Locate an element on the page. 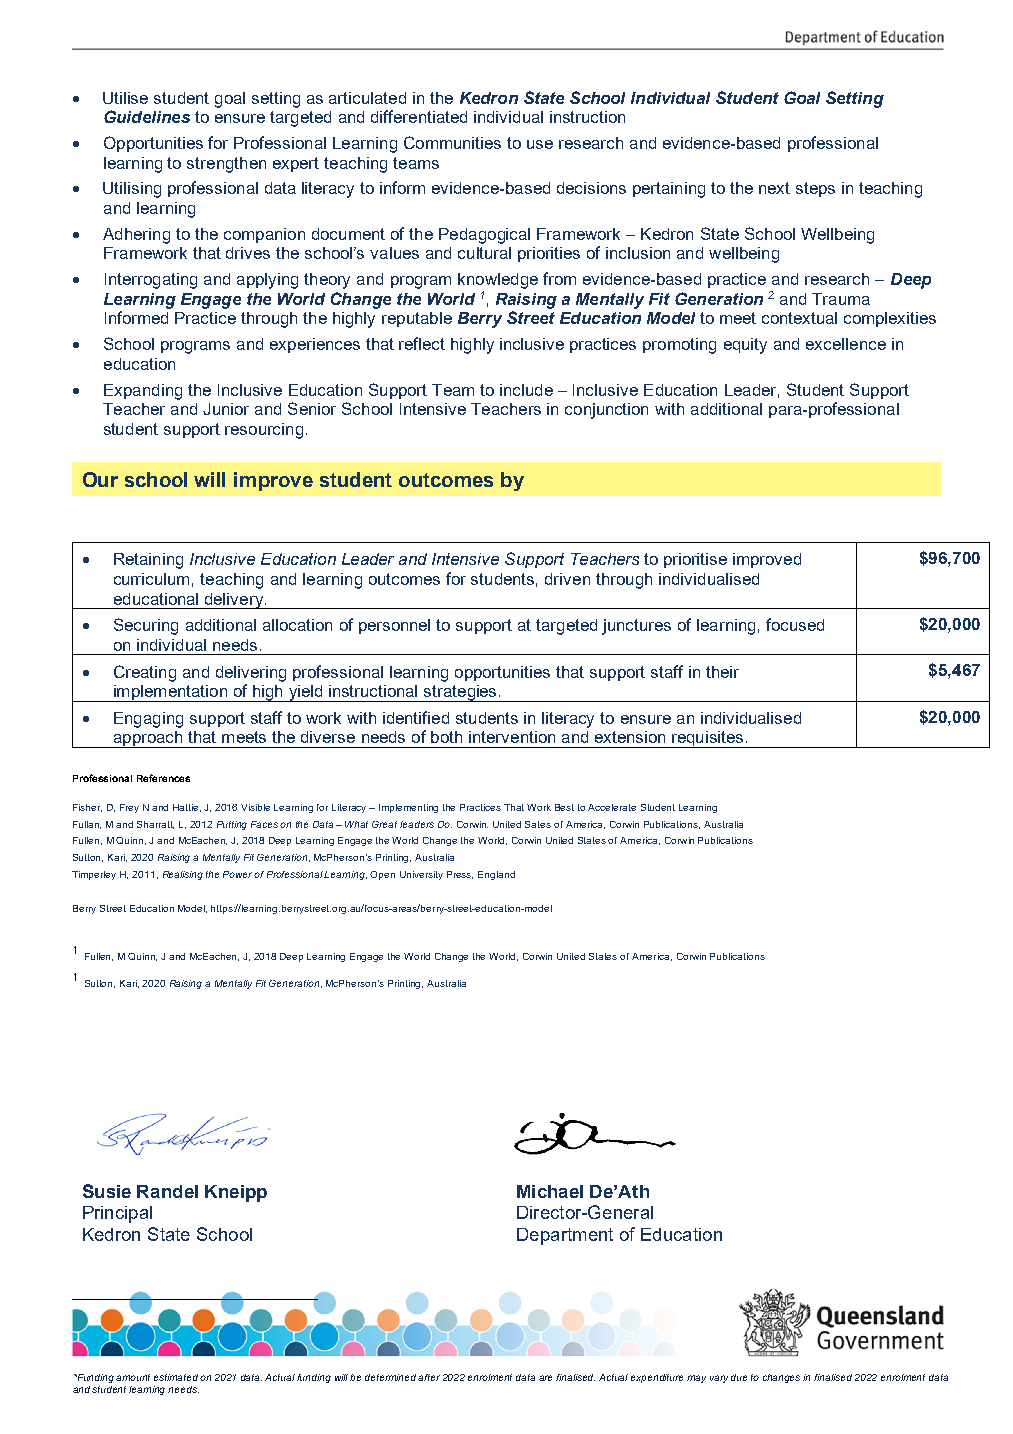  estimated is located at coordinates (177, 1377).
